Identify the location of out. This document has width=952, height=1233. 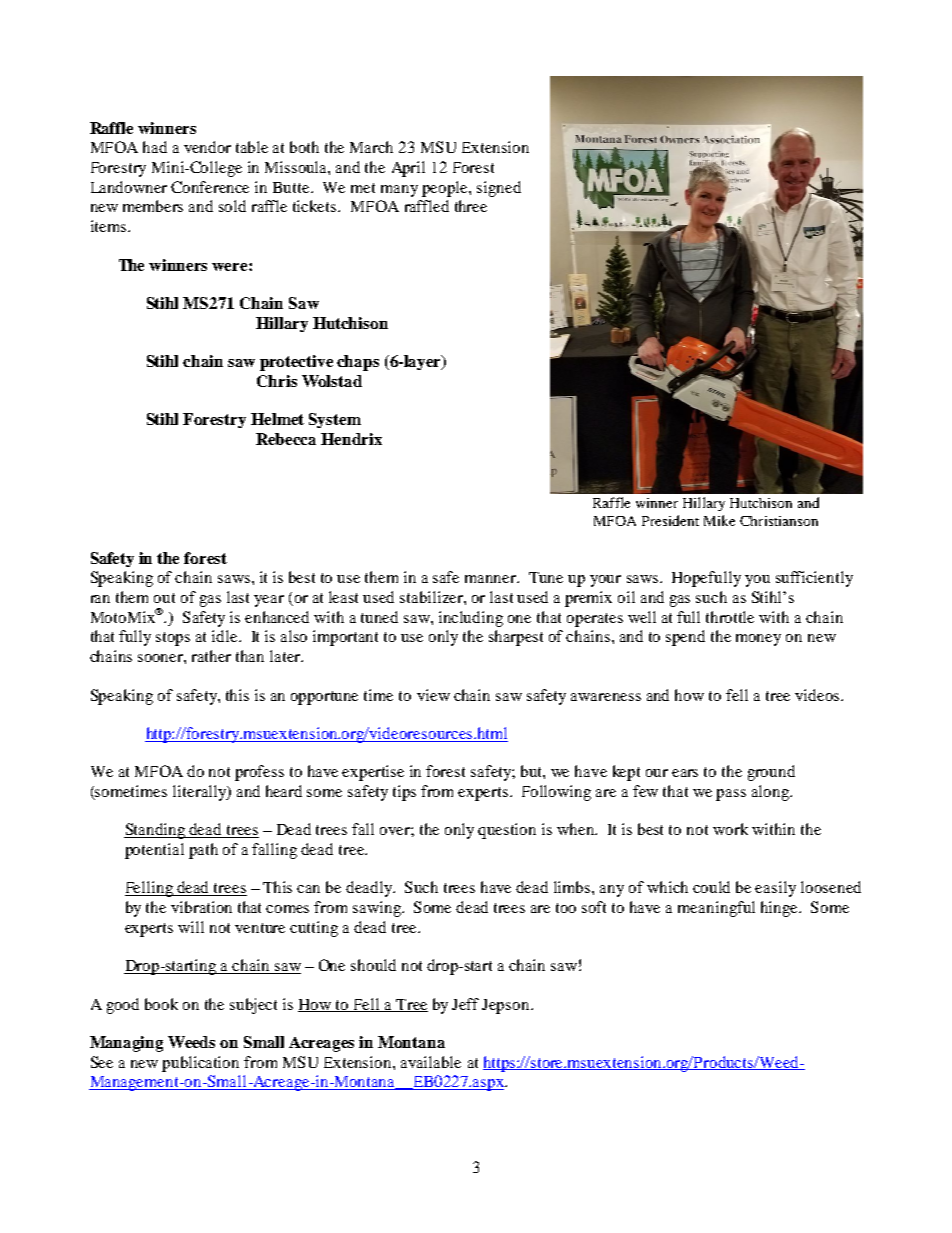
(164, 598).
